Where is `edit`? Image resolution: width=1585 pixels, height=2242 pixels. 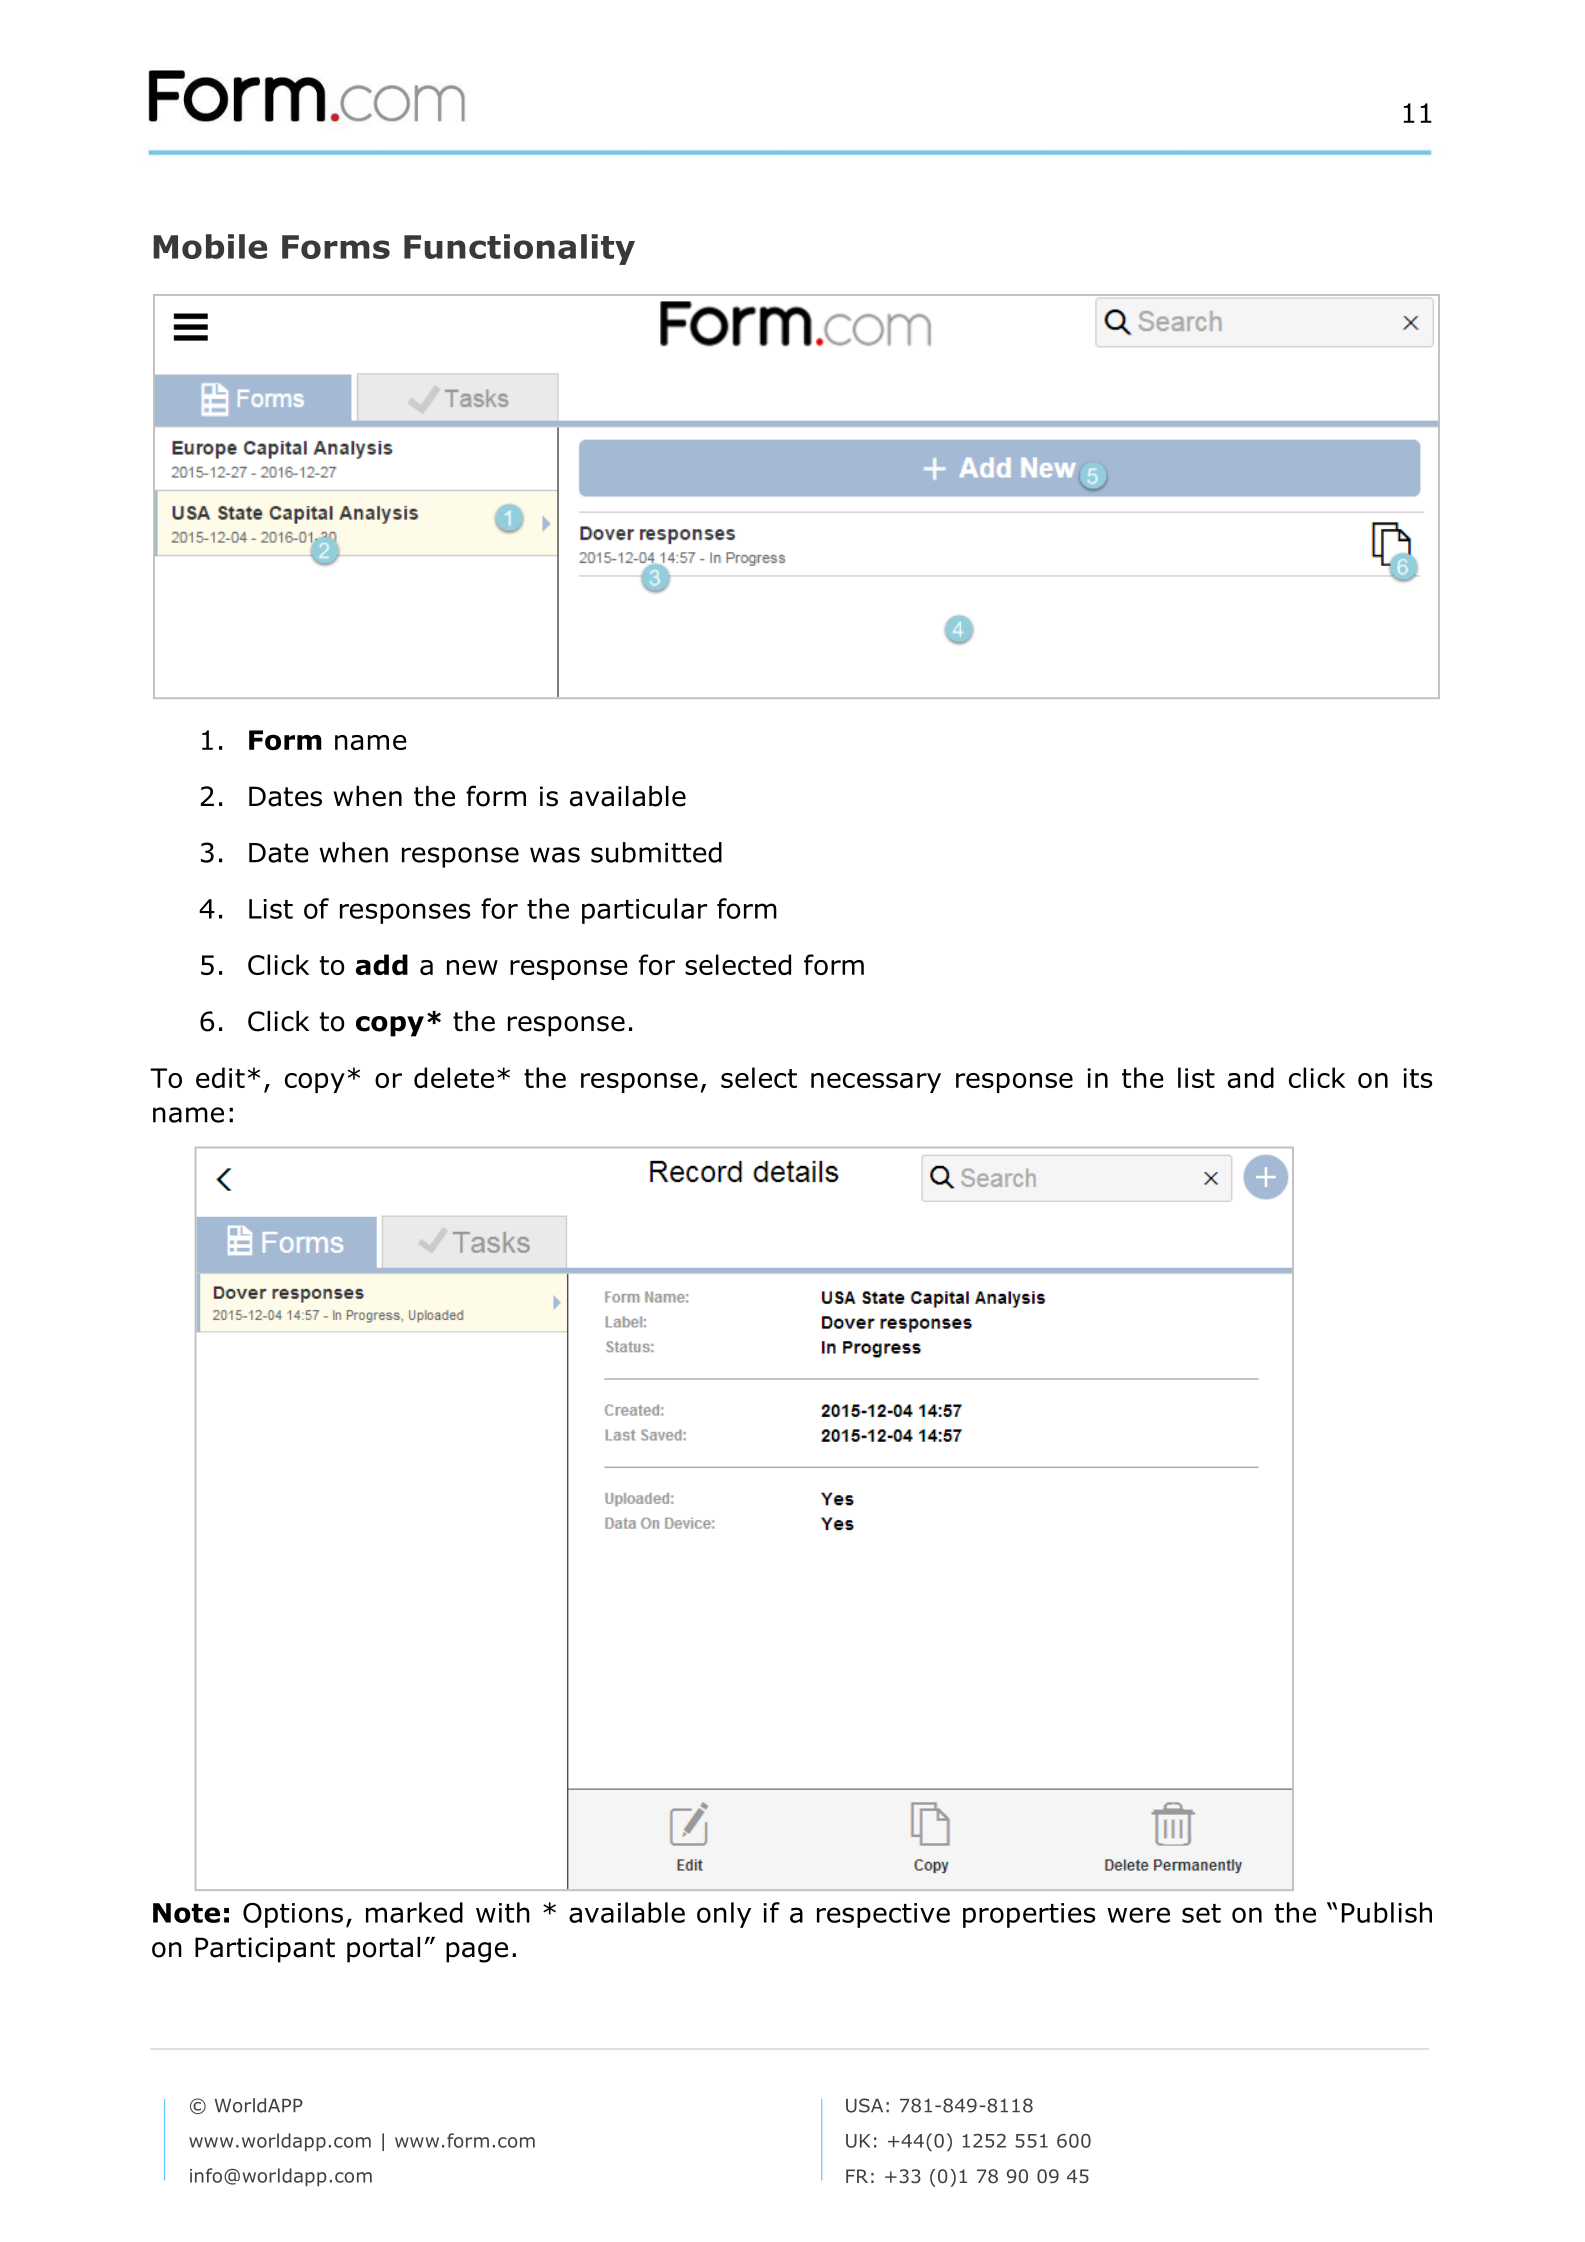
edit is located at coordinates (220, 1077).
